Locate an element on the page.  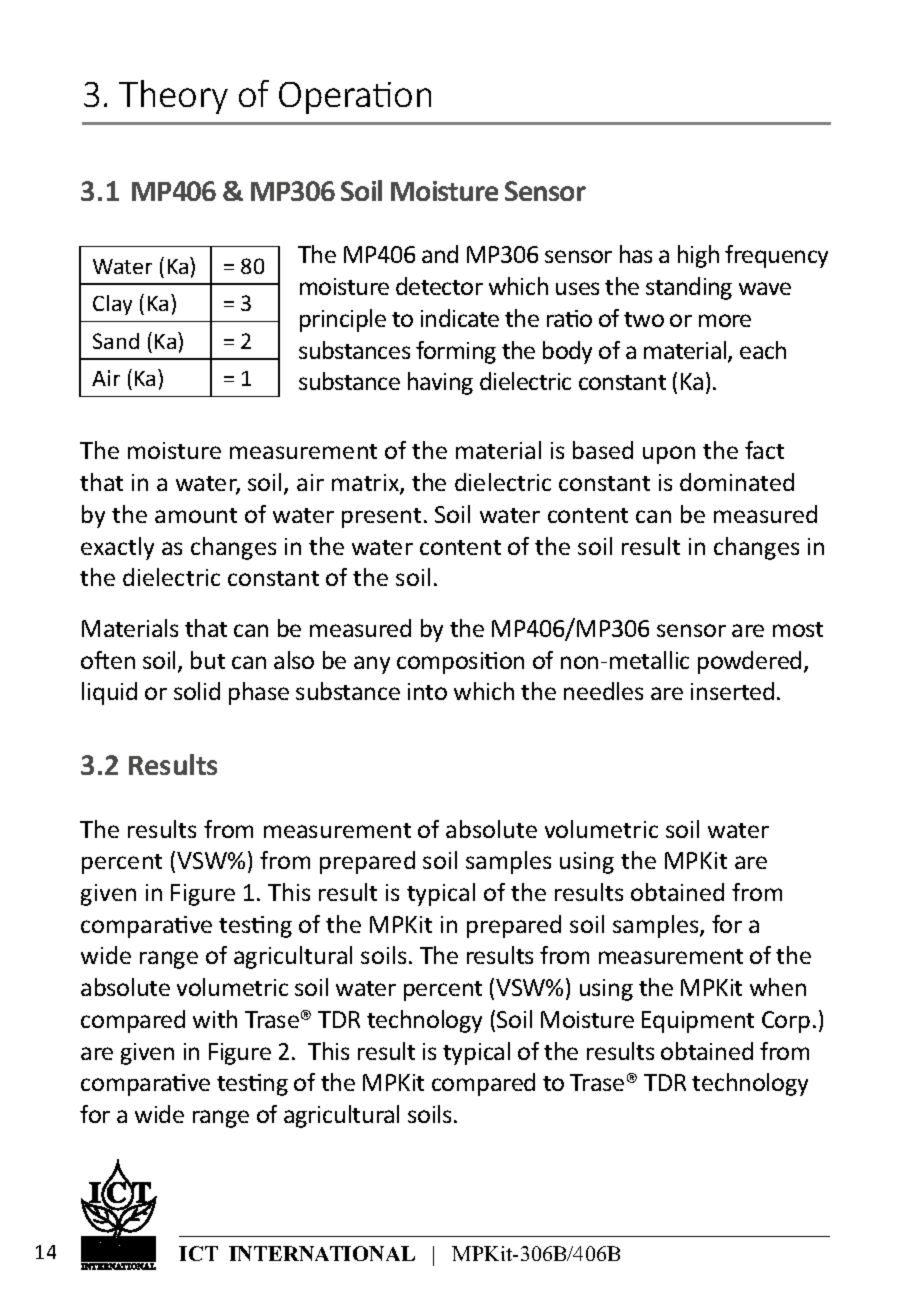
detector is located at coordinates (439, 286).
